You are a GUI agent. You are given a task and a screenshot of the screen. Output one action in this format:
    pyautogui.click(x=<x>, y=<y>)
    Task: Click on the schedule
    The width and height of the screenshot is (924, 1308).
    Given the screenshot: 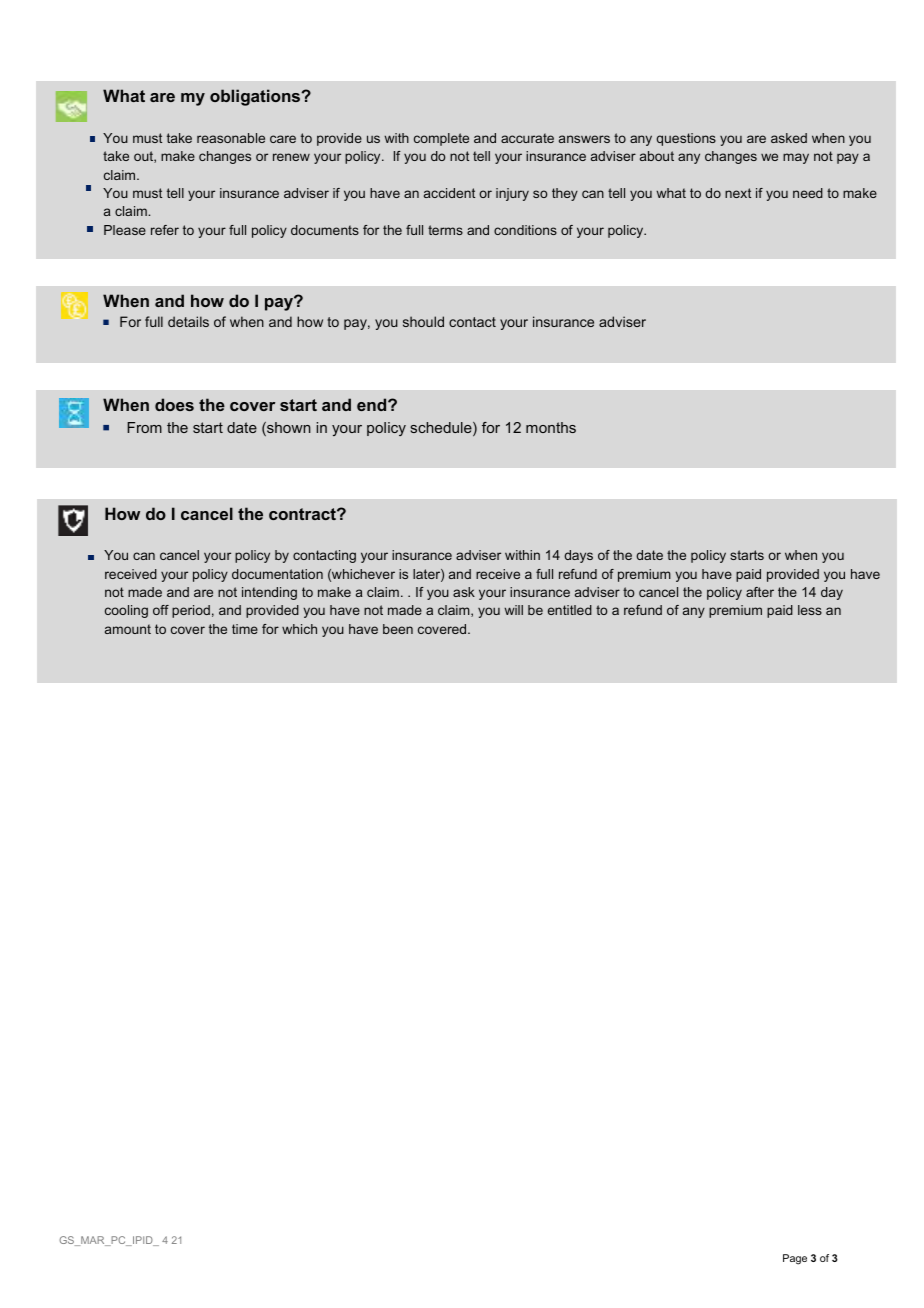 What is the action you would take?
    pyautogui.click(x=442, y=429)
